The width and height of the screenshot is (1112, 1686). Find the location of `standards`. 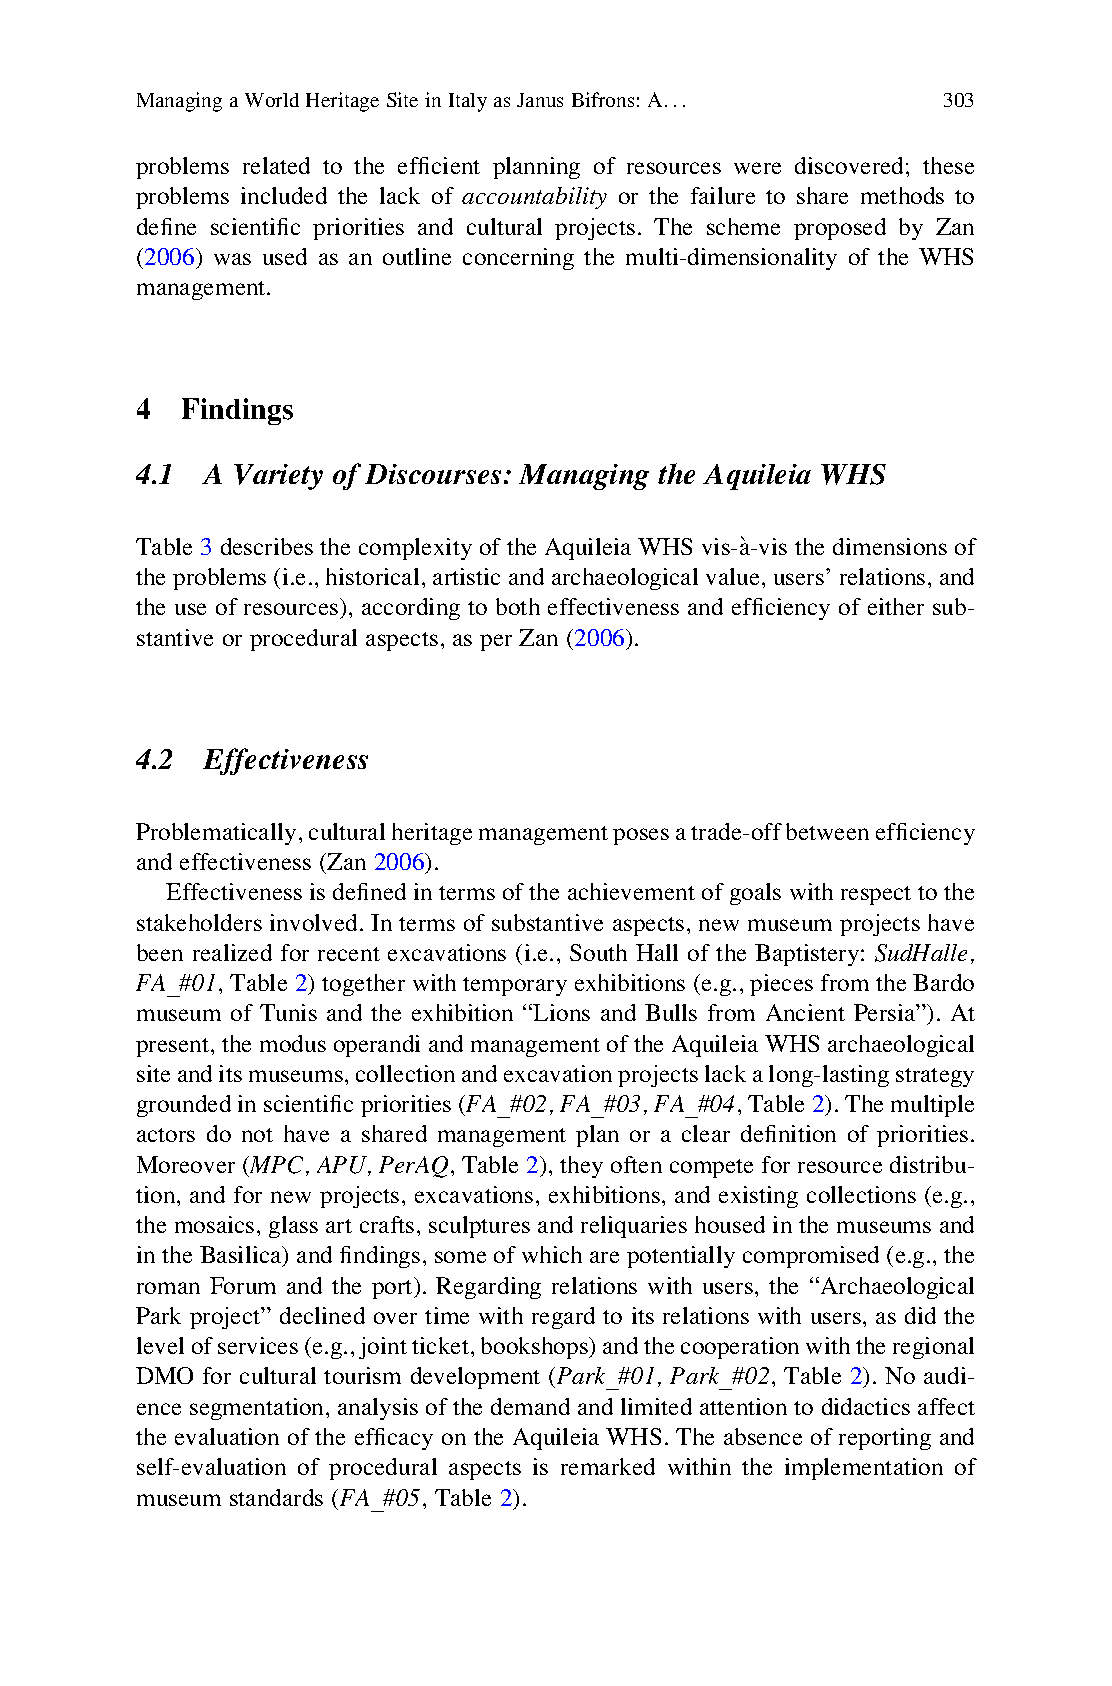

standards is located at coordinates (276, 1497).
